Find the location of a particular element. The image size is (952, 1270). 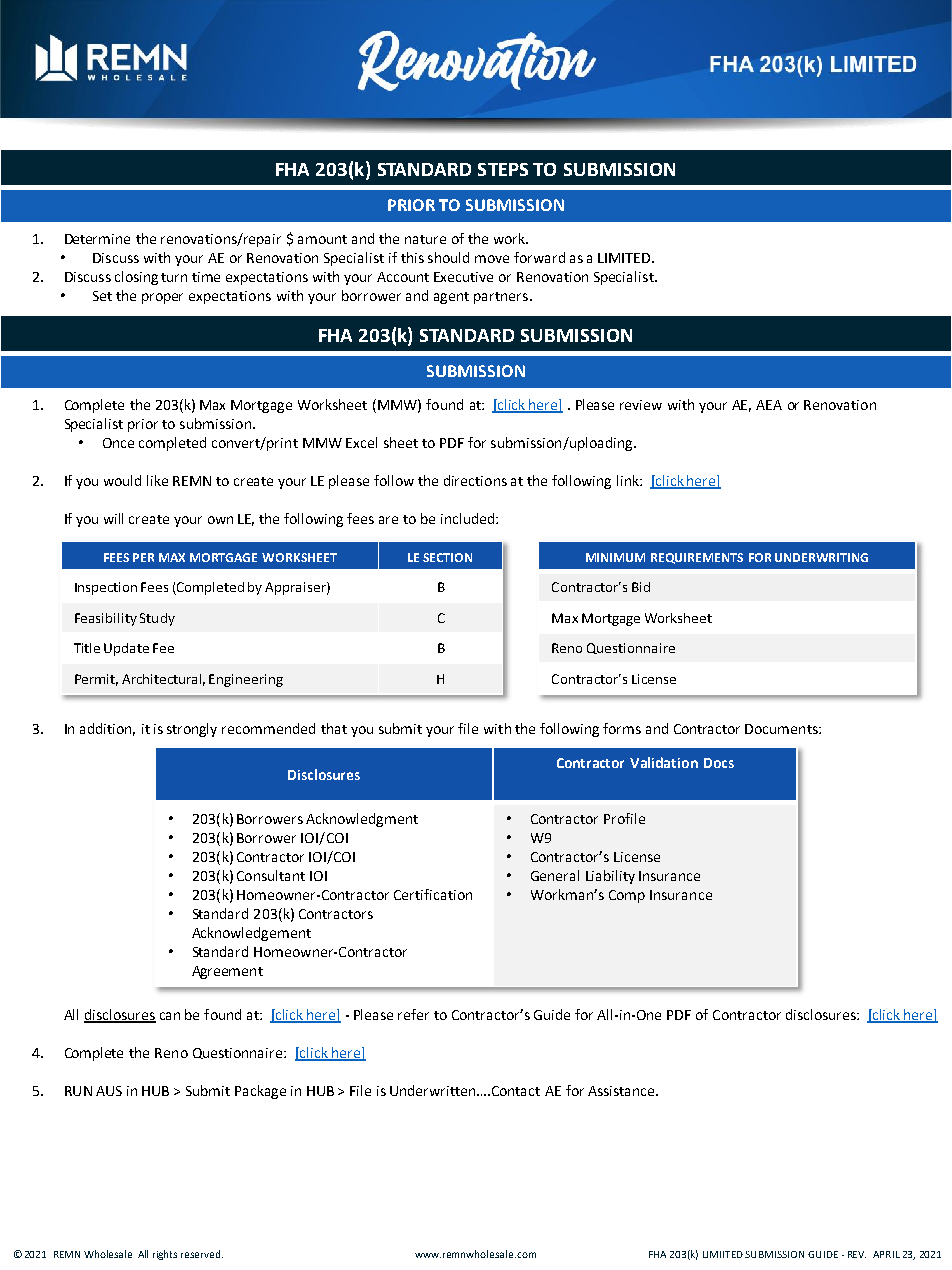

Assistance is located at coordinates (622, 1091).
